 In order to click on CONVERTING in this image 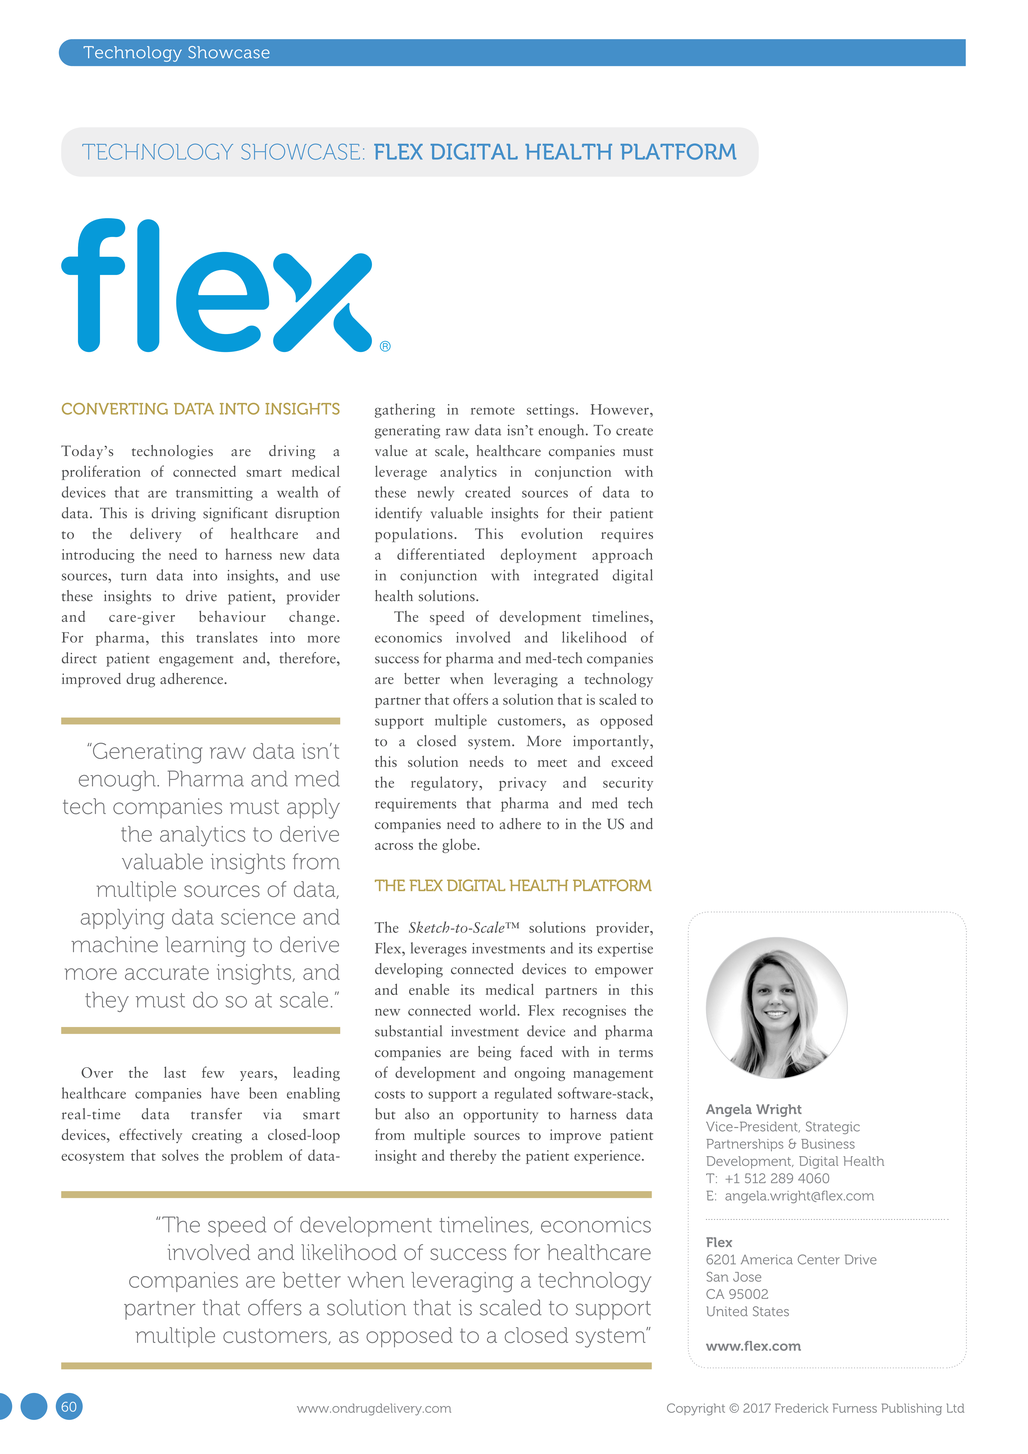, I will do `click(115, 409)`.
